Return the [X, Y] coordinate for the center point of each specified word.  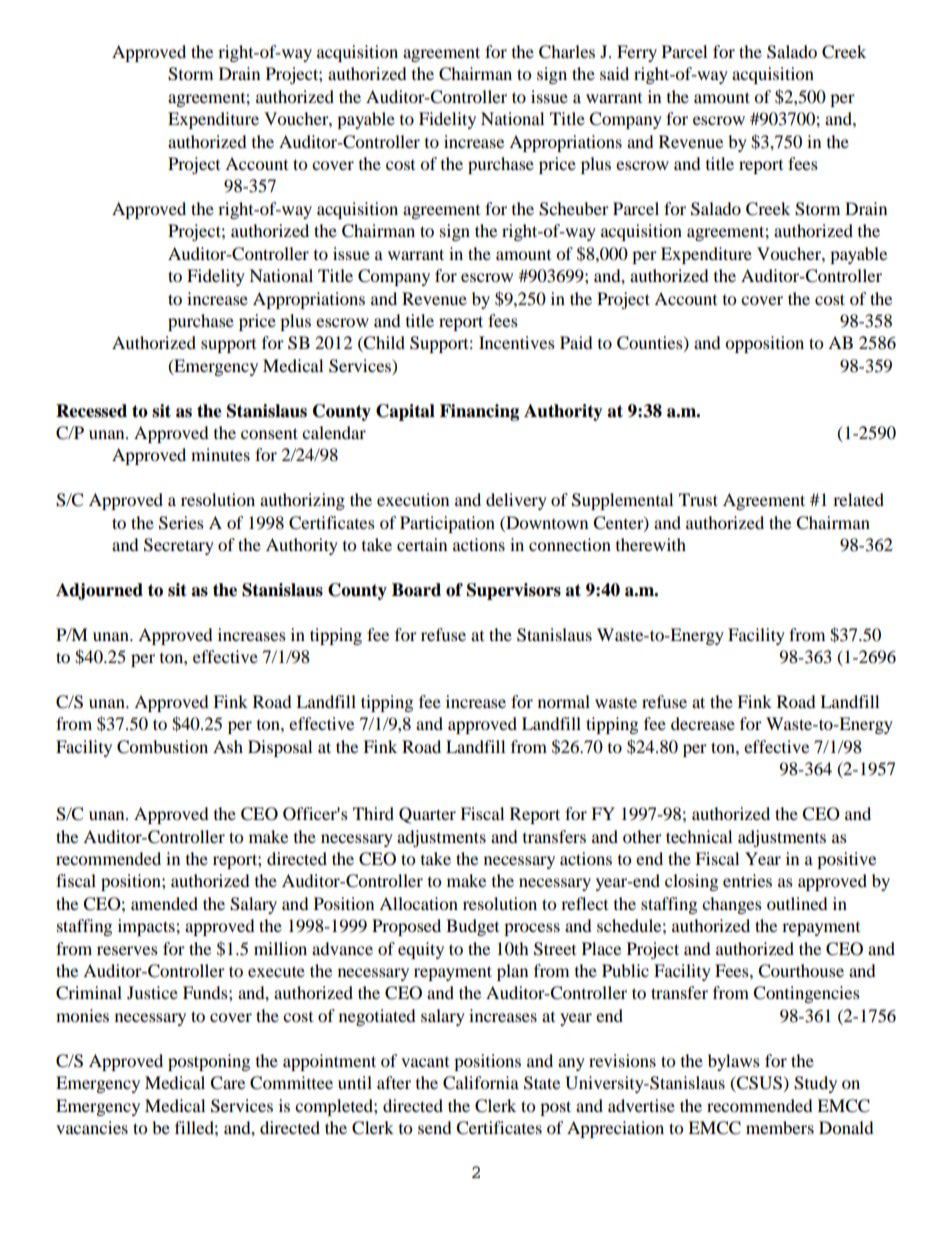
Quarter [427, 815]
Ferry [637, 53]
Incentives [517, 342]
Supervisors [514, 591]
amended [164, 903]
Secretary [179, 546]
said [614, 73]
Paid [576, 342]
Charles [567, 52]
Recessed [91, 411]
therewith [651, 544]
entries [747, 880]
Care [227, 1083]
